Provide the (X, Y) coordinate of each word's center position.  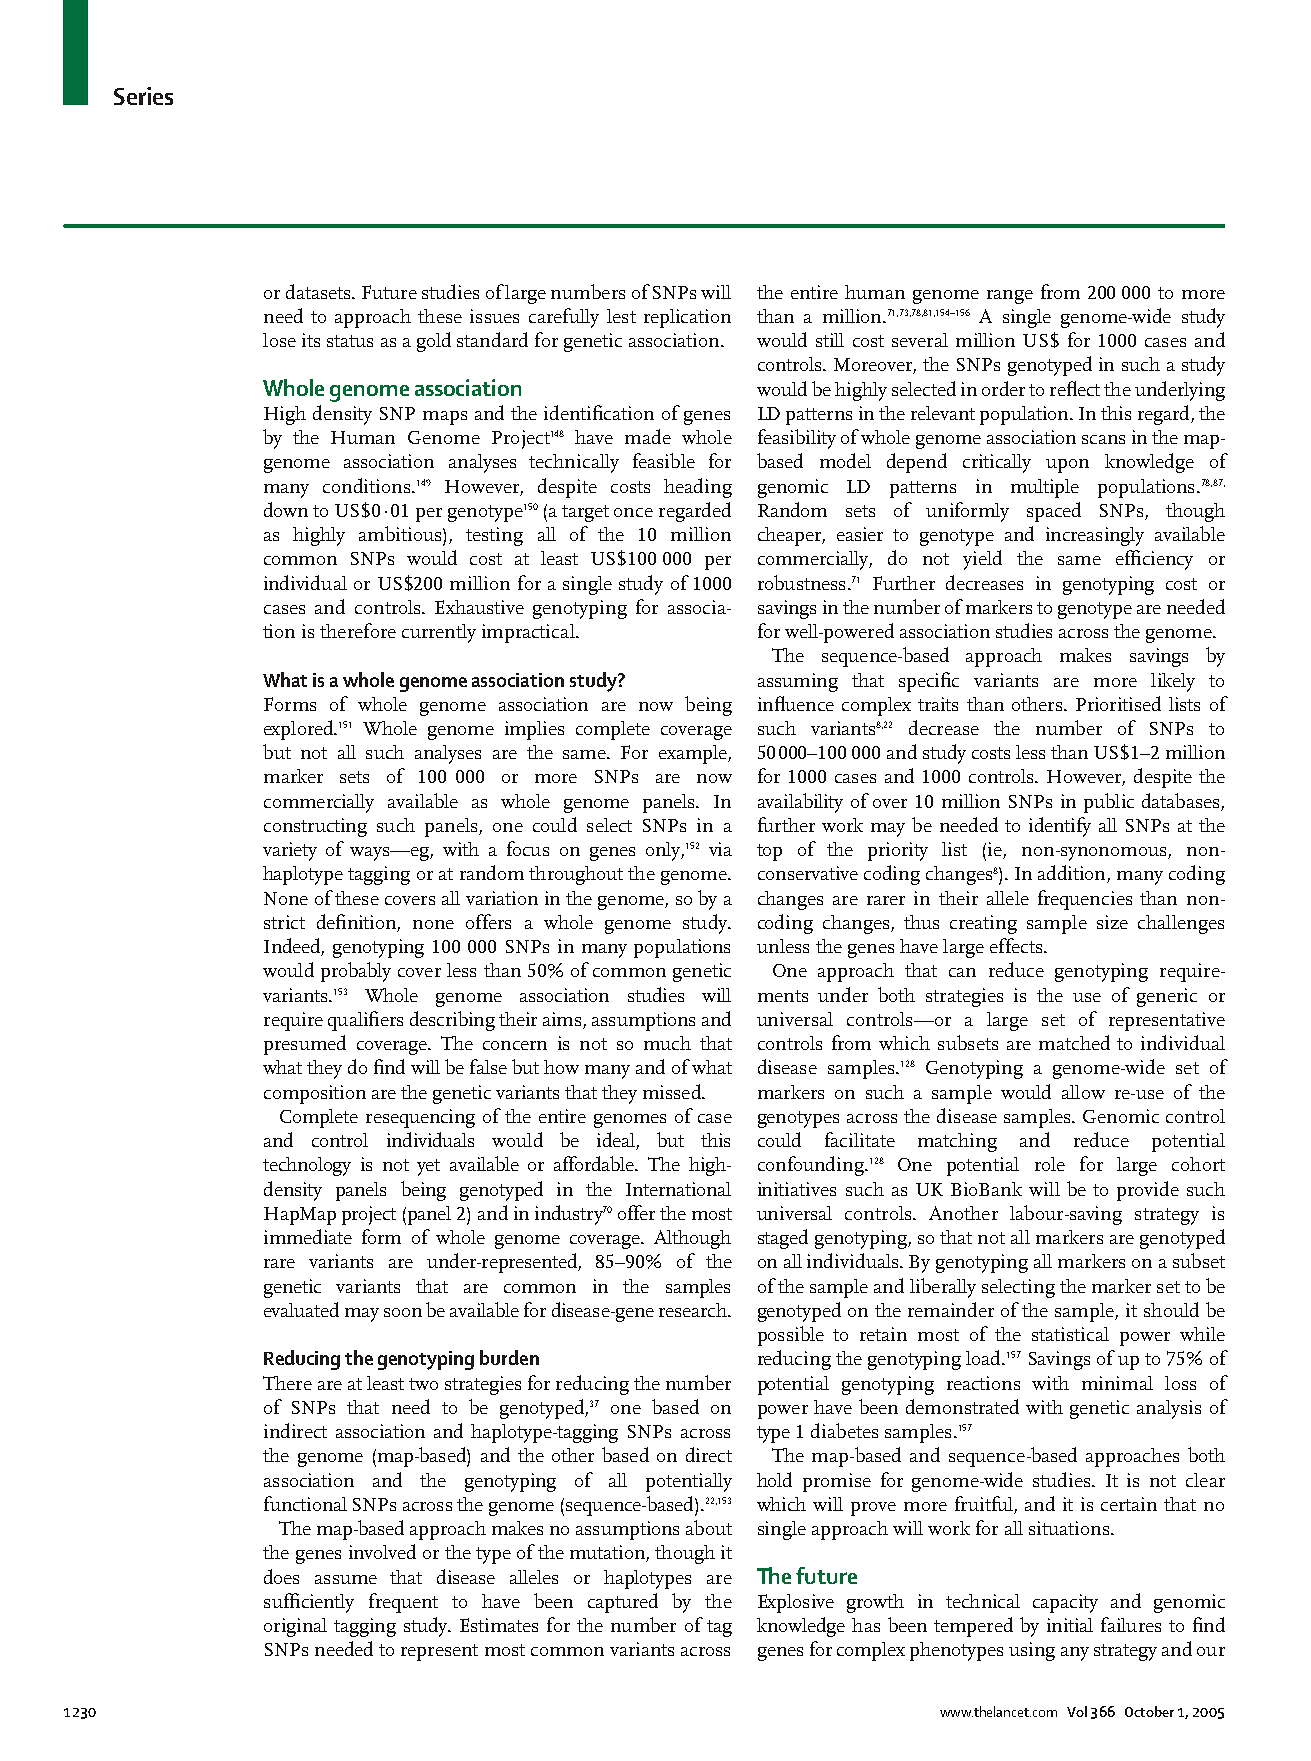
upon (1067, 466)
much (667, 1043)
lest (621, 316)
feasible (664, 460)
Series (143, 96)
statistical (1070, 1334)
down (286, 509)
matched (1074, 1042)
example (694, 754)
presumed (305, 1045)
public (1109, 803)
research (694, 1310)
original (295, 1627)
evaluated (301, 1309)
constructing (315, 827)
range (1010, 297)
